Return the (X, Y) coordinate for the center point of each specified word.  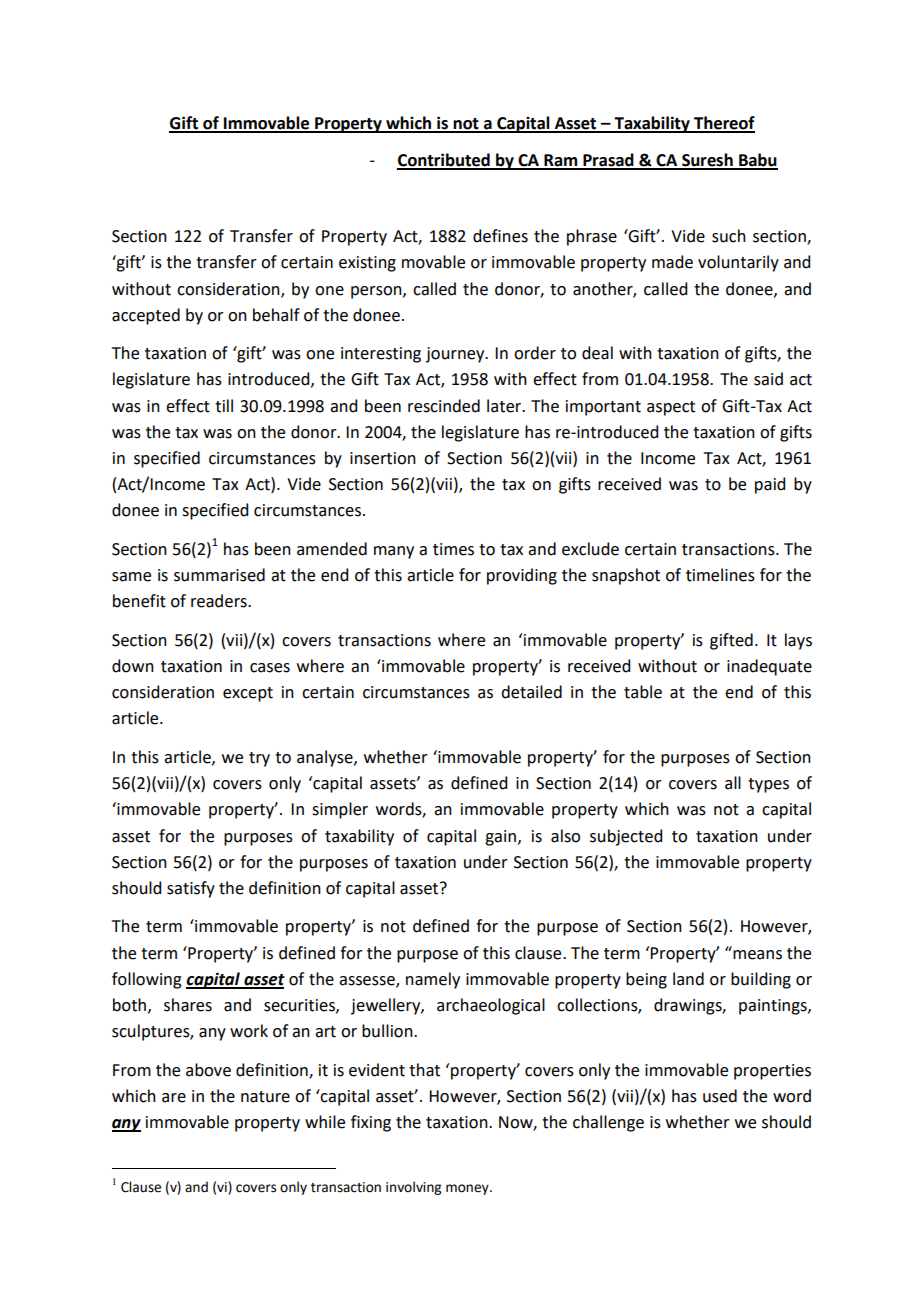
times (453, 549)
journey (456, 355)
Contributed (444, 161)
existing (367, 264)
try (259, 759)
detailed (531, 692)
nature (265, 1097)
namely (433, 980)
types (768, 785)
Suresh (707, 161)
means (756, 953)
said (768, 379)
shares (188, 1005)
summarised (219, 575)
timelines (720, 575)
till (224, 406)
